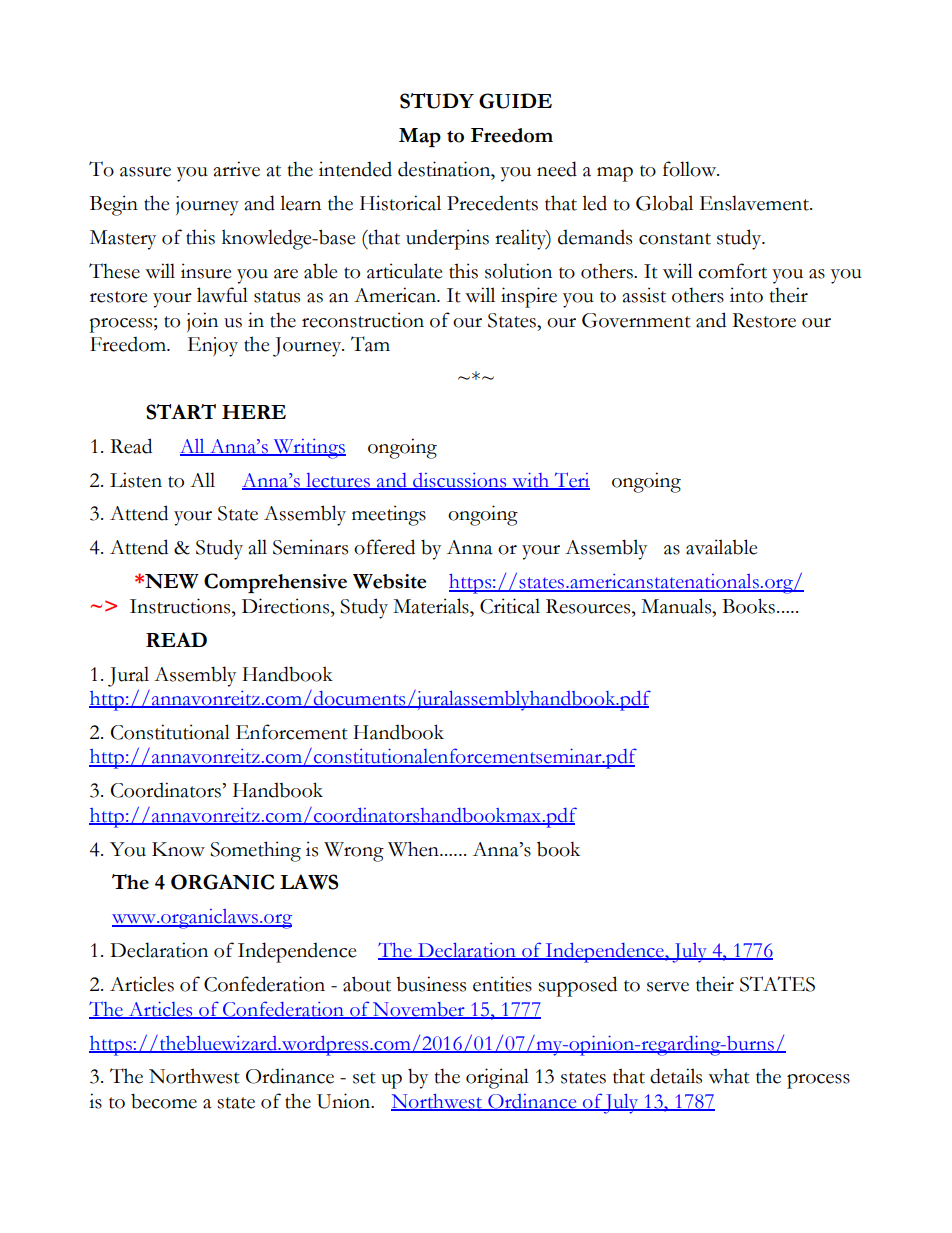 Image resolution: width=952 pixels, height=1233 pixels. I want to click on become, so click(164, 1101).
